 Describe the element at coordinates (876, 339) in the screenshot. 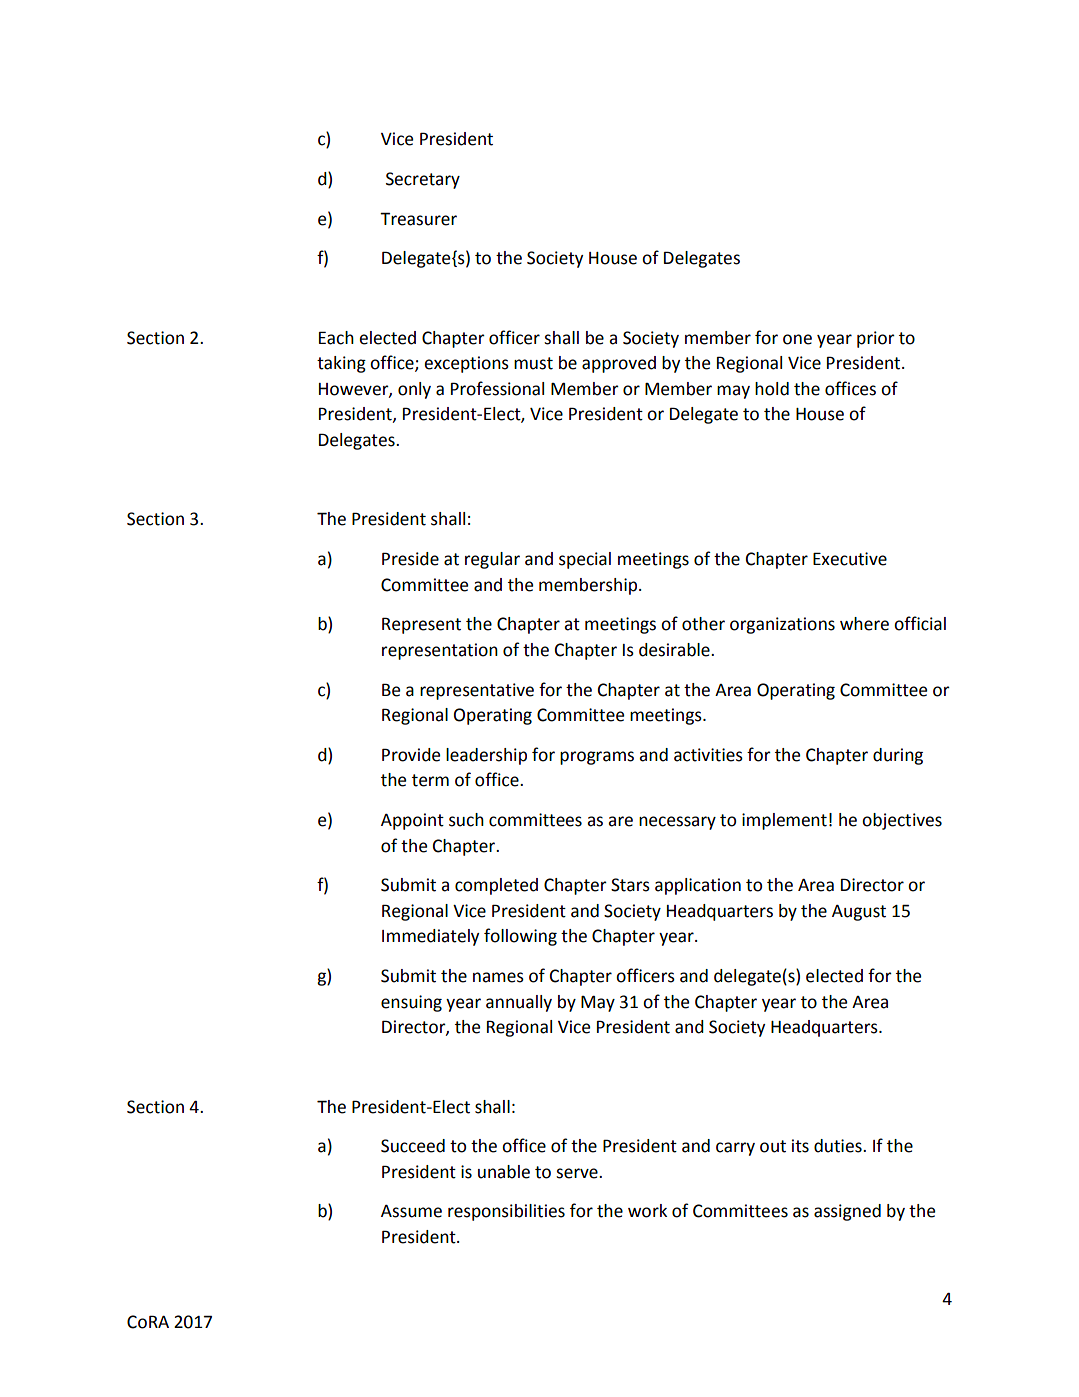

I see `prior` at that location.
